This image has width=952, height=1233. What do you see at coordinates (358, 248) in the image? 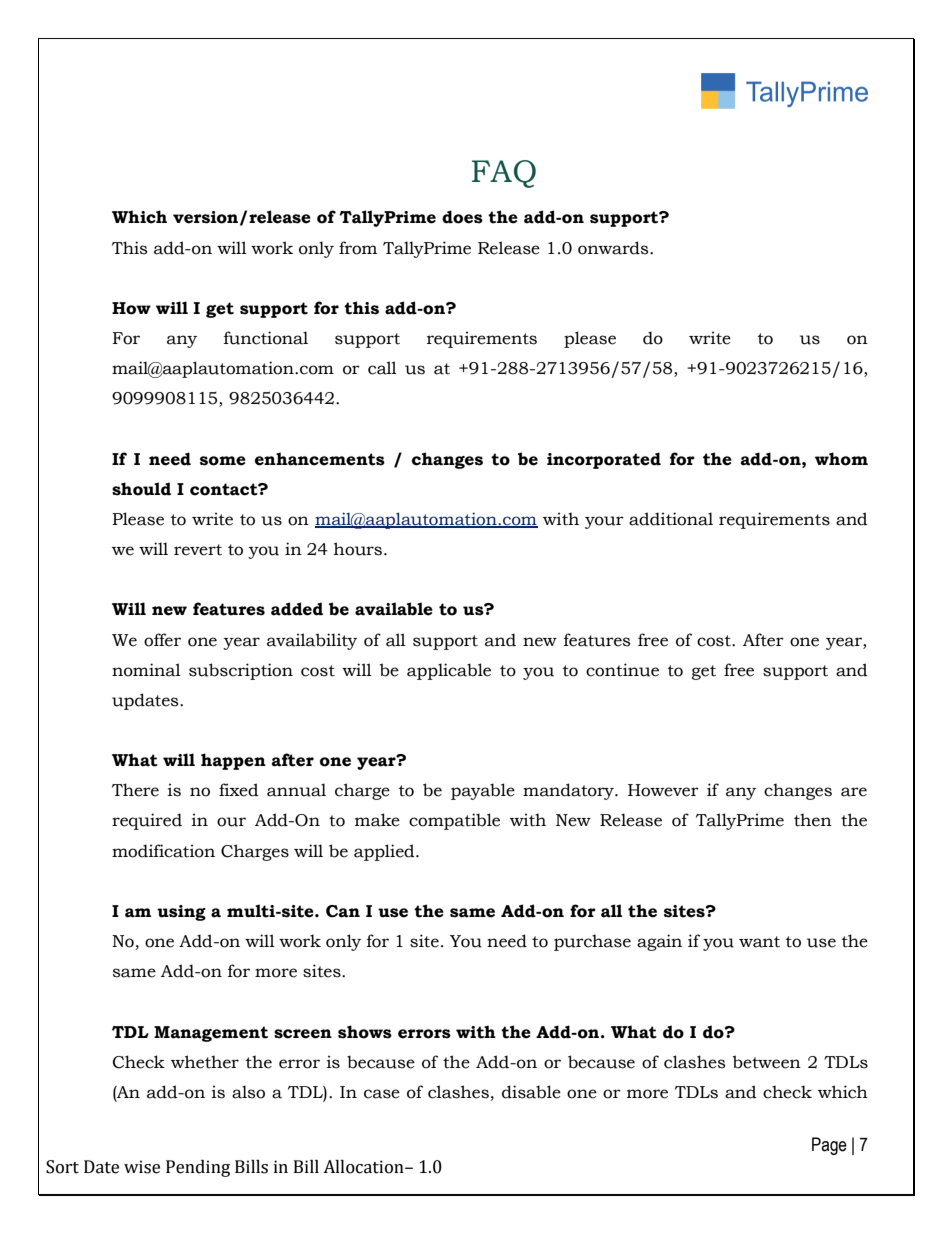
I see `from` at bounding box center [358, 248].
